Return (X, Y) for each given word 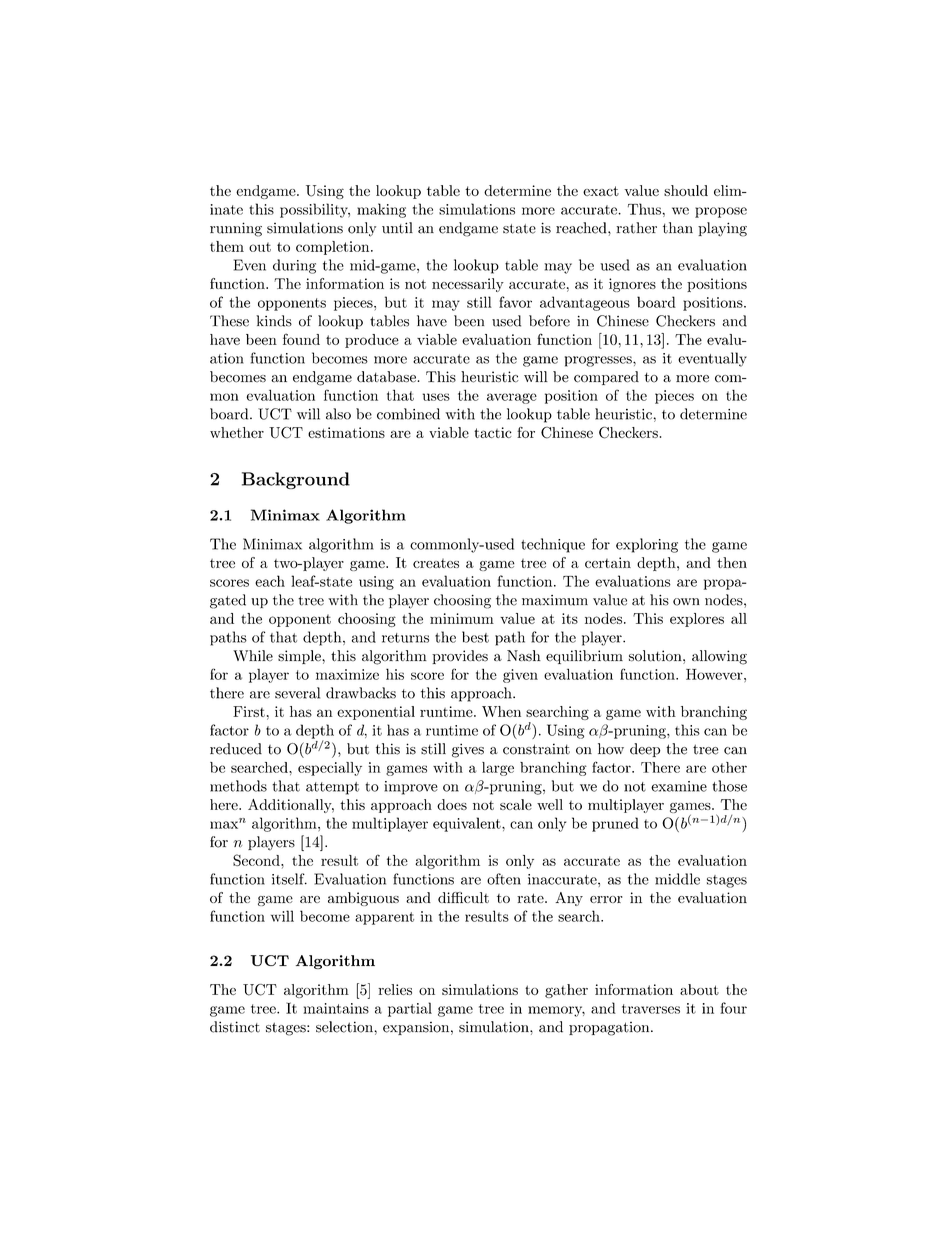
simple (300, 657)
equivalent (468, 824)
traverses (651, 1009)
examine (679, 786)
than (678, 228)
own (686, 602)
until (397, 228)
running (236, 229)
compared (606, 378)
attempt (332, 788)
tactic (493, 432)
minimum (462, 618)
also (338, 414)
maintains (336, 1008)
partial (410, 1009)
